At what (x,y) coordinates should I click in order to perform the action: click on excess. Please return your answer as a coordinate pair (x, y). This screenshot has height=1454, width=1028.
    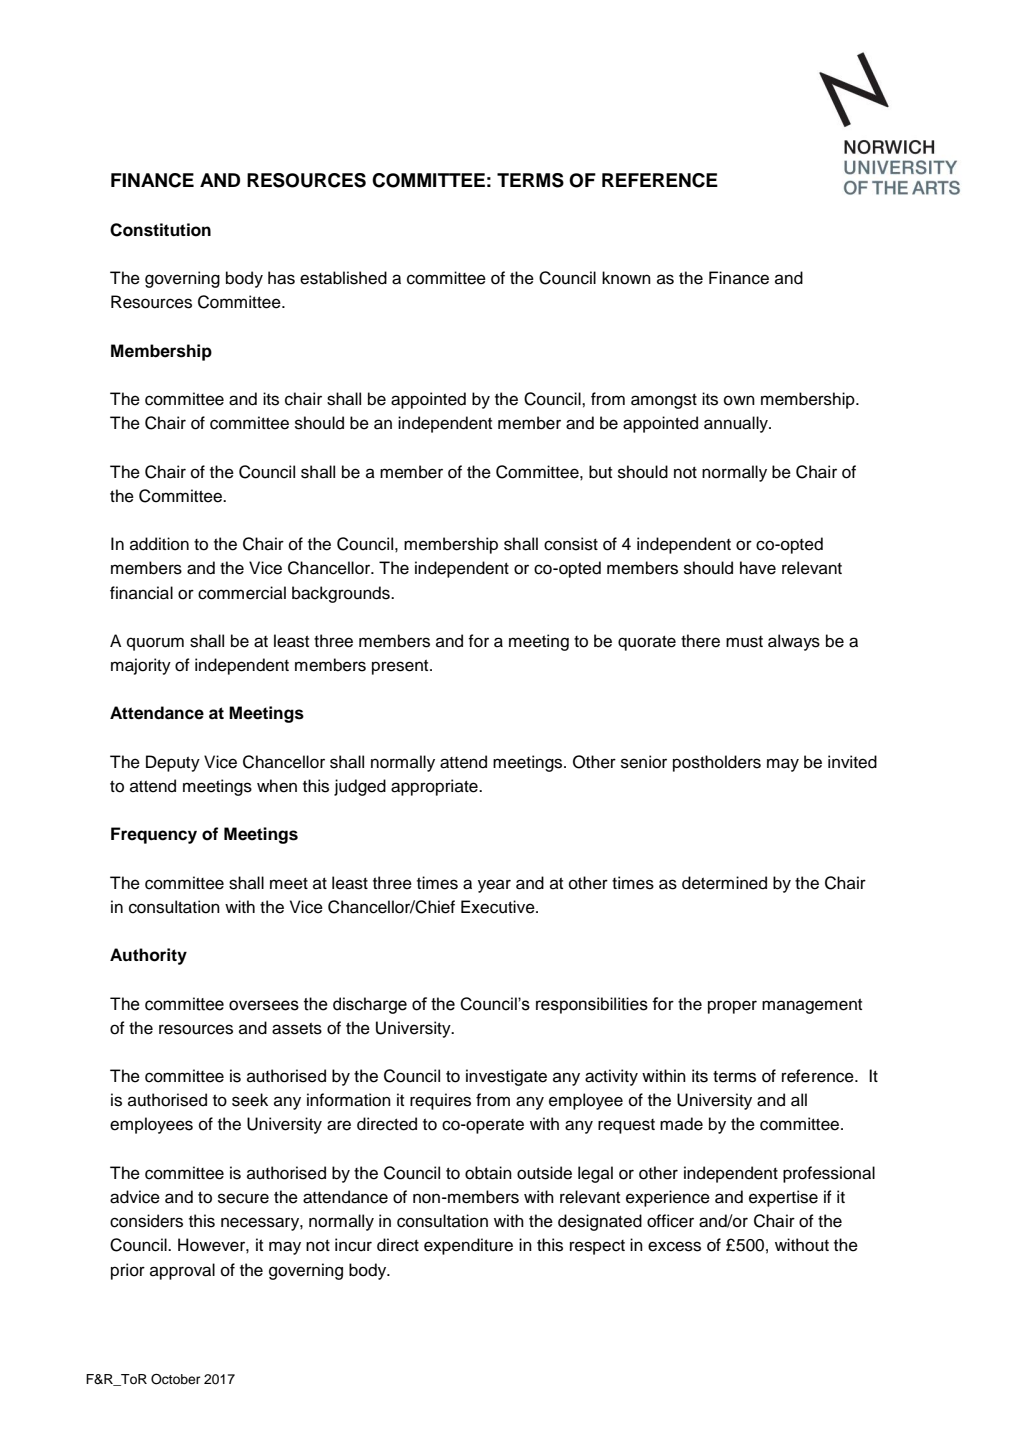
    Looking at the image, I should click on (674, 1246).
